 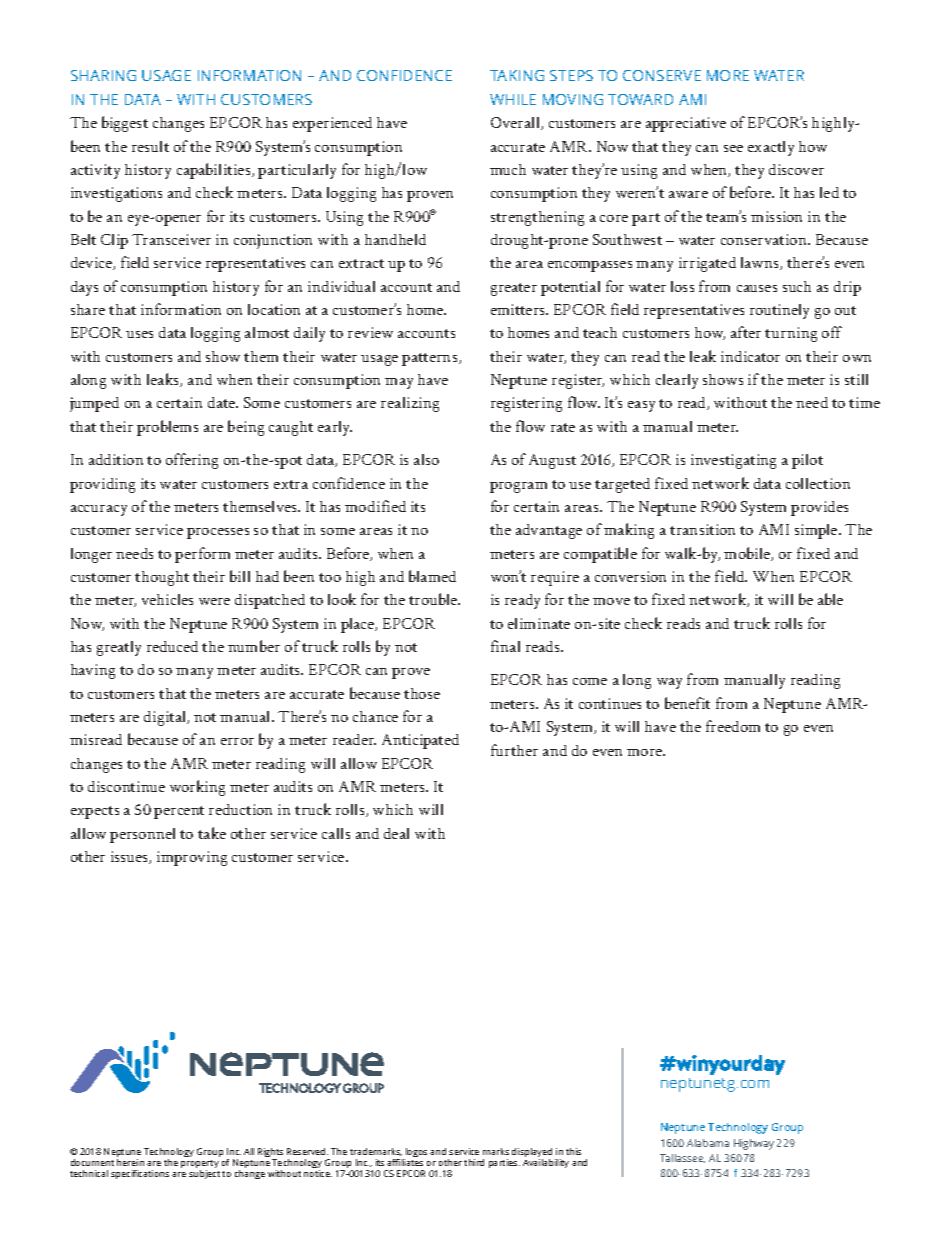 What do you see at coordinates (807, 461) in the screenshot?
I see `pilot` at bounding box center [807, 461].
